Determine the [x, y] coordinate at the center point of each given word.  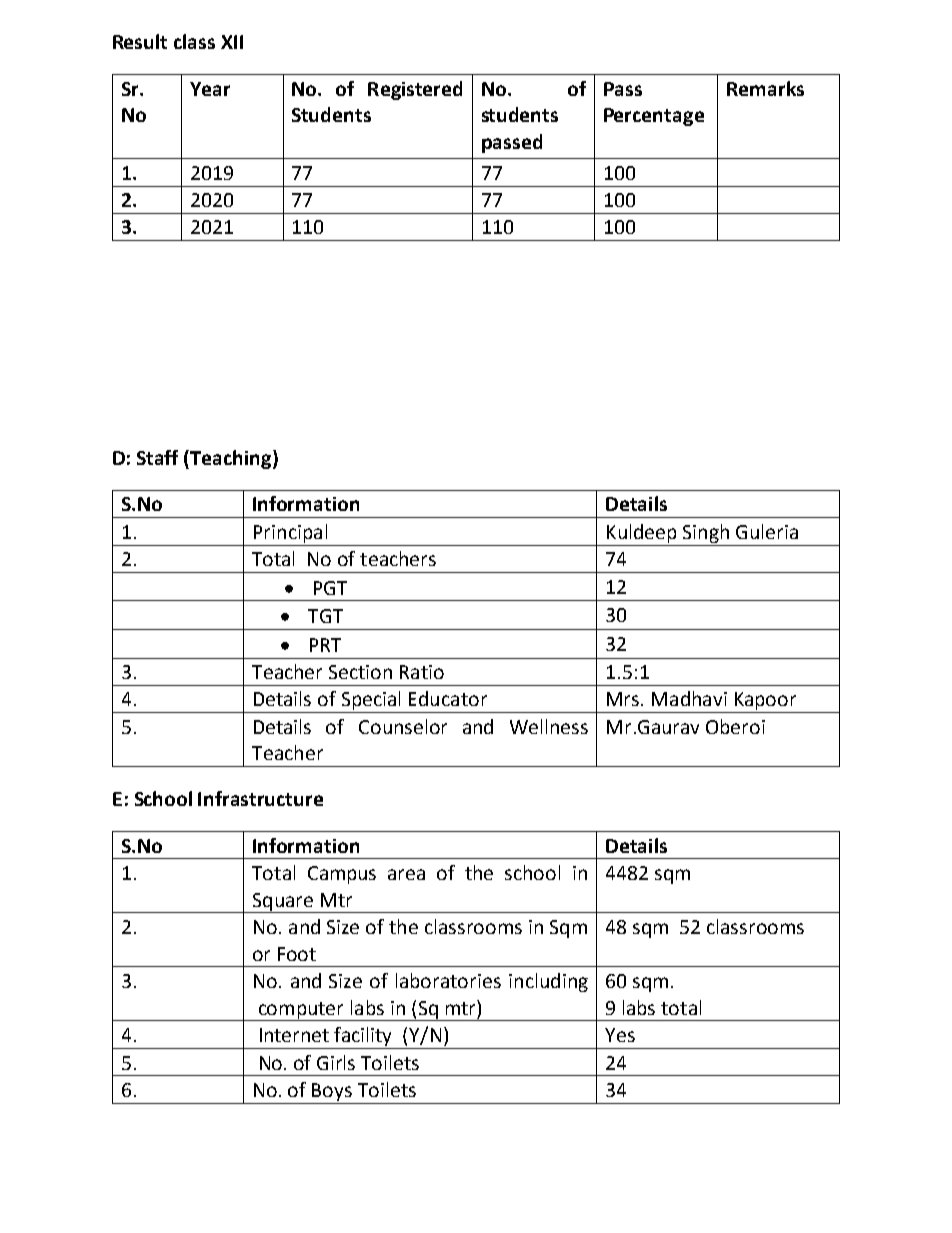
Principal [290, 533]
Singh [706, 533]
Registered [415, 90]
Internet [294, 1035]
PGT [330, 588]
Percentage [654, 117]
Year [210, 89]
